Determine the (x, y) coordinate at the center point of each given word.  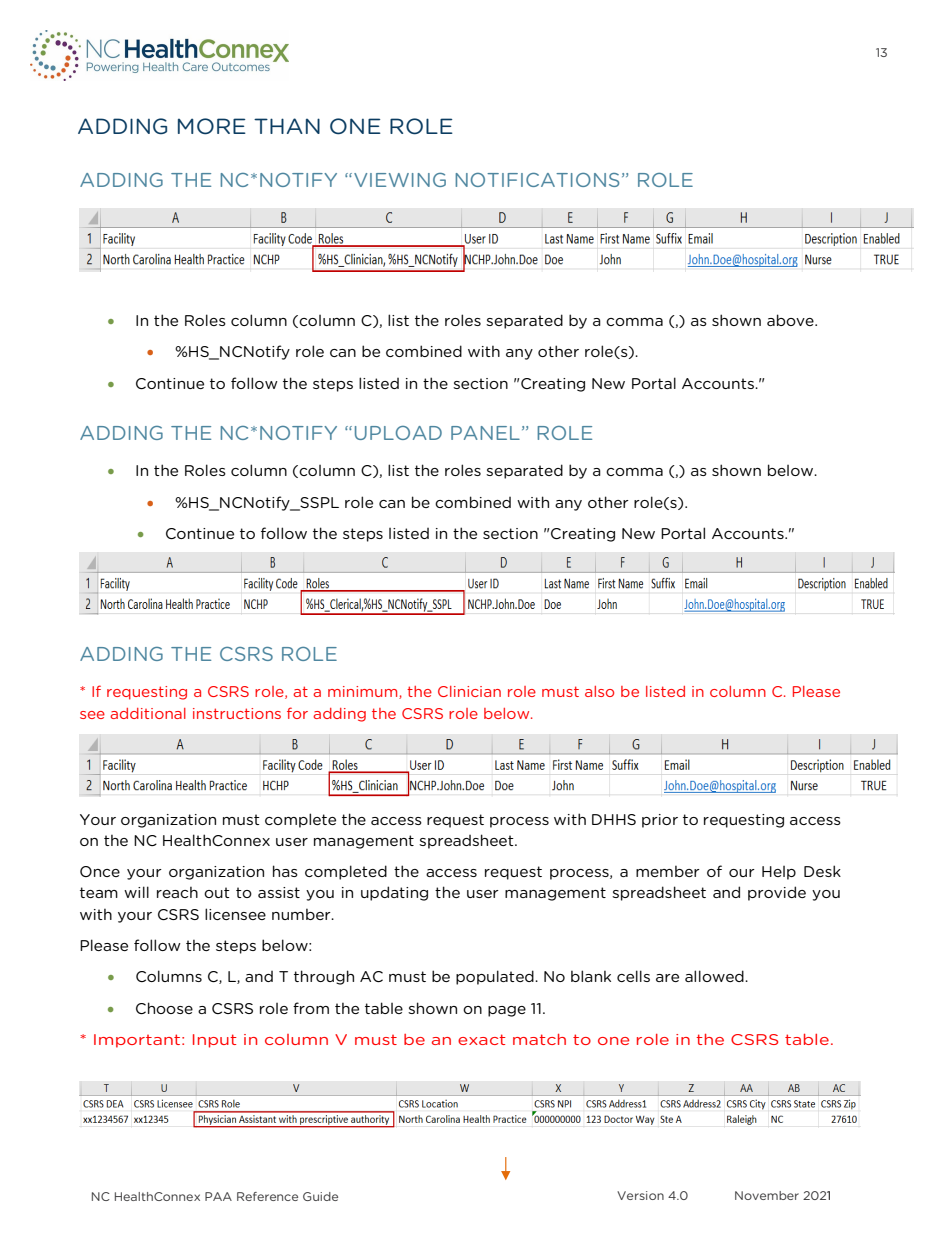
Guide (320, 1196)
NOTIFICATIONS (537, 180)
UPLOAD (398, 433)
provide (777, 893)
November (767, 1195)
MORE (212, 126)
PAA (218, 1196)
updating (394, 893)
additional (148, 713)
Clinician (469, 691)
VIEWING (400, 180)
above (791, 320)
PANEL (485, 433)
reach (177, 892)
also (599, 691)
